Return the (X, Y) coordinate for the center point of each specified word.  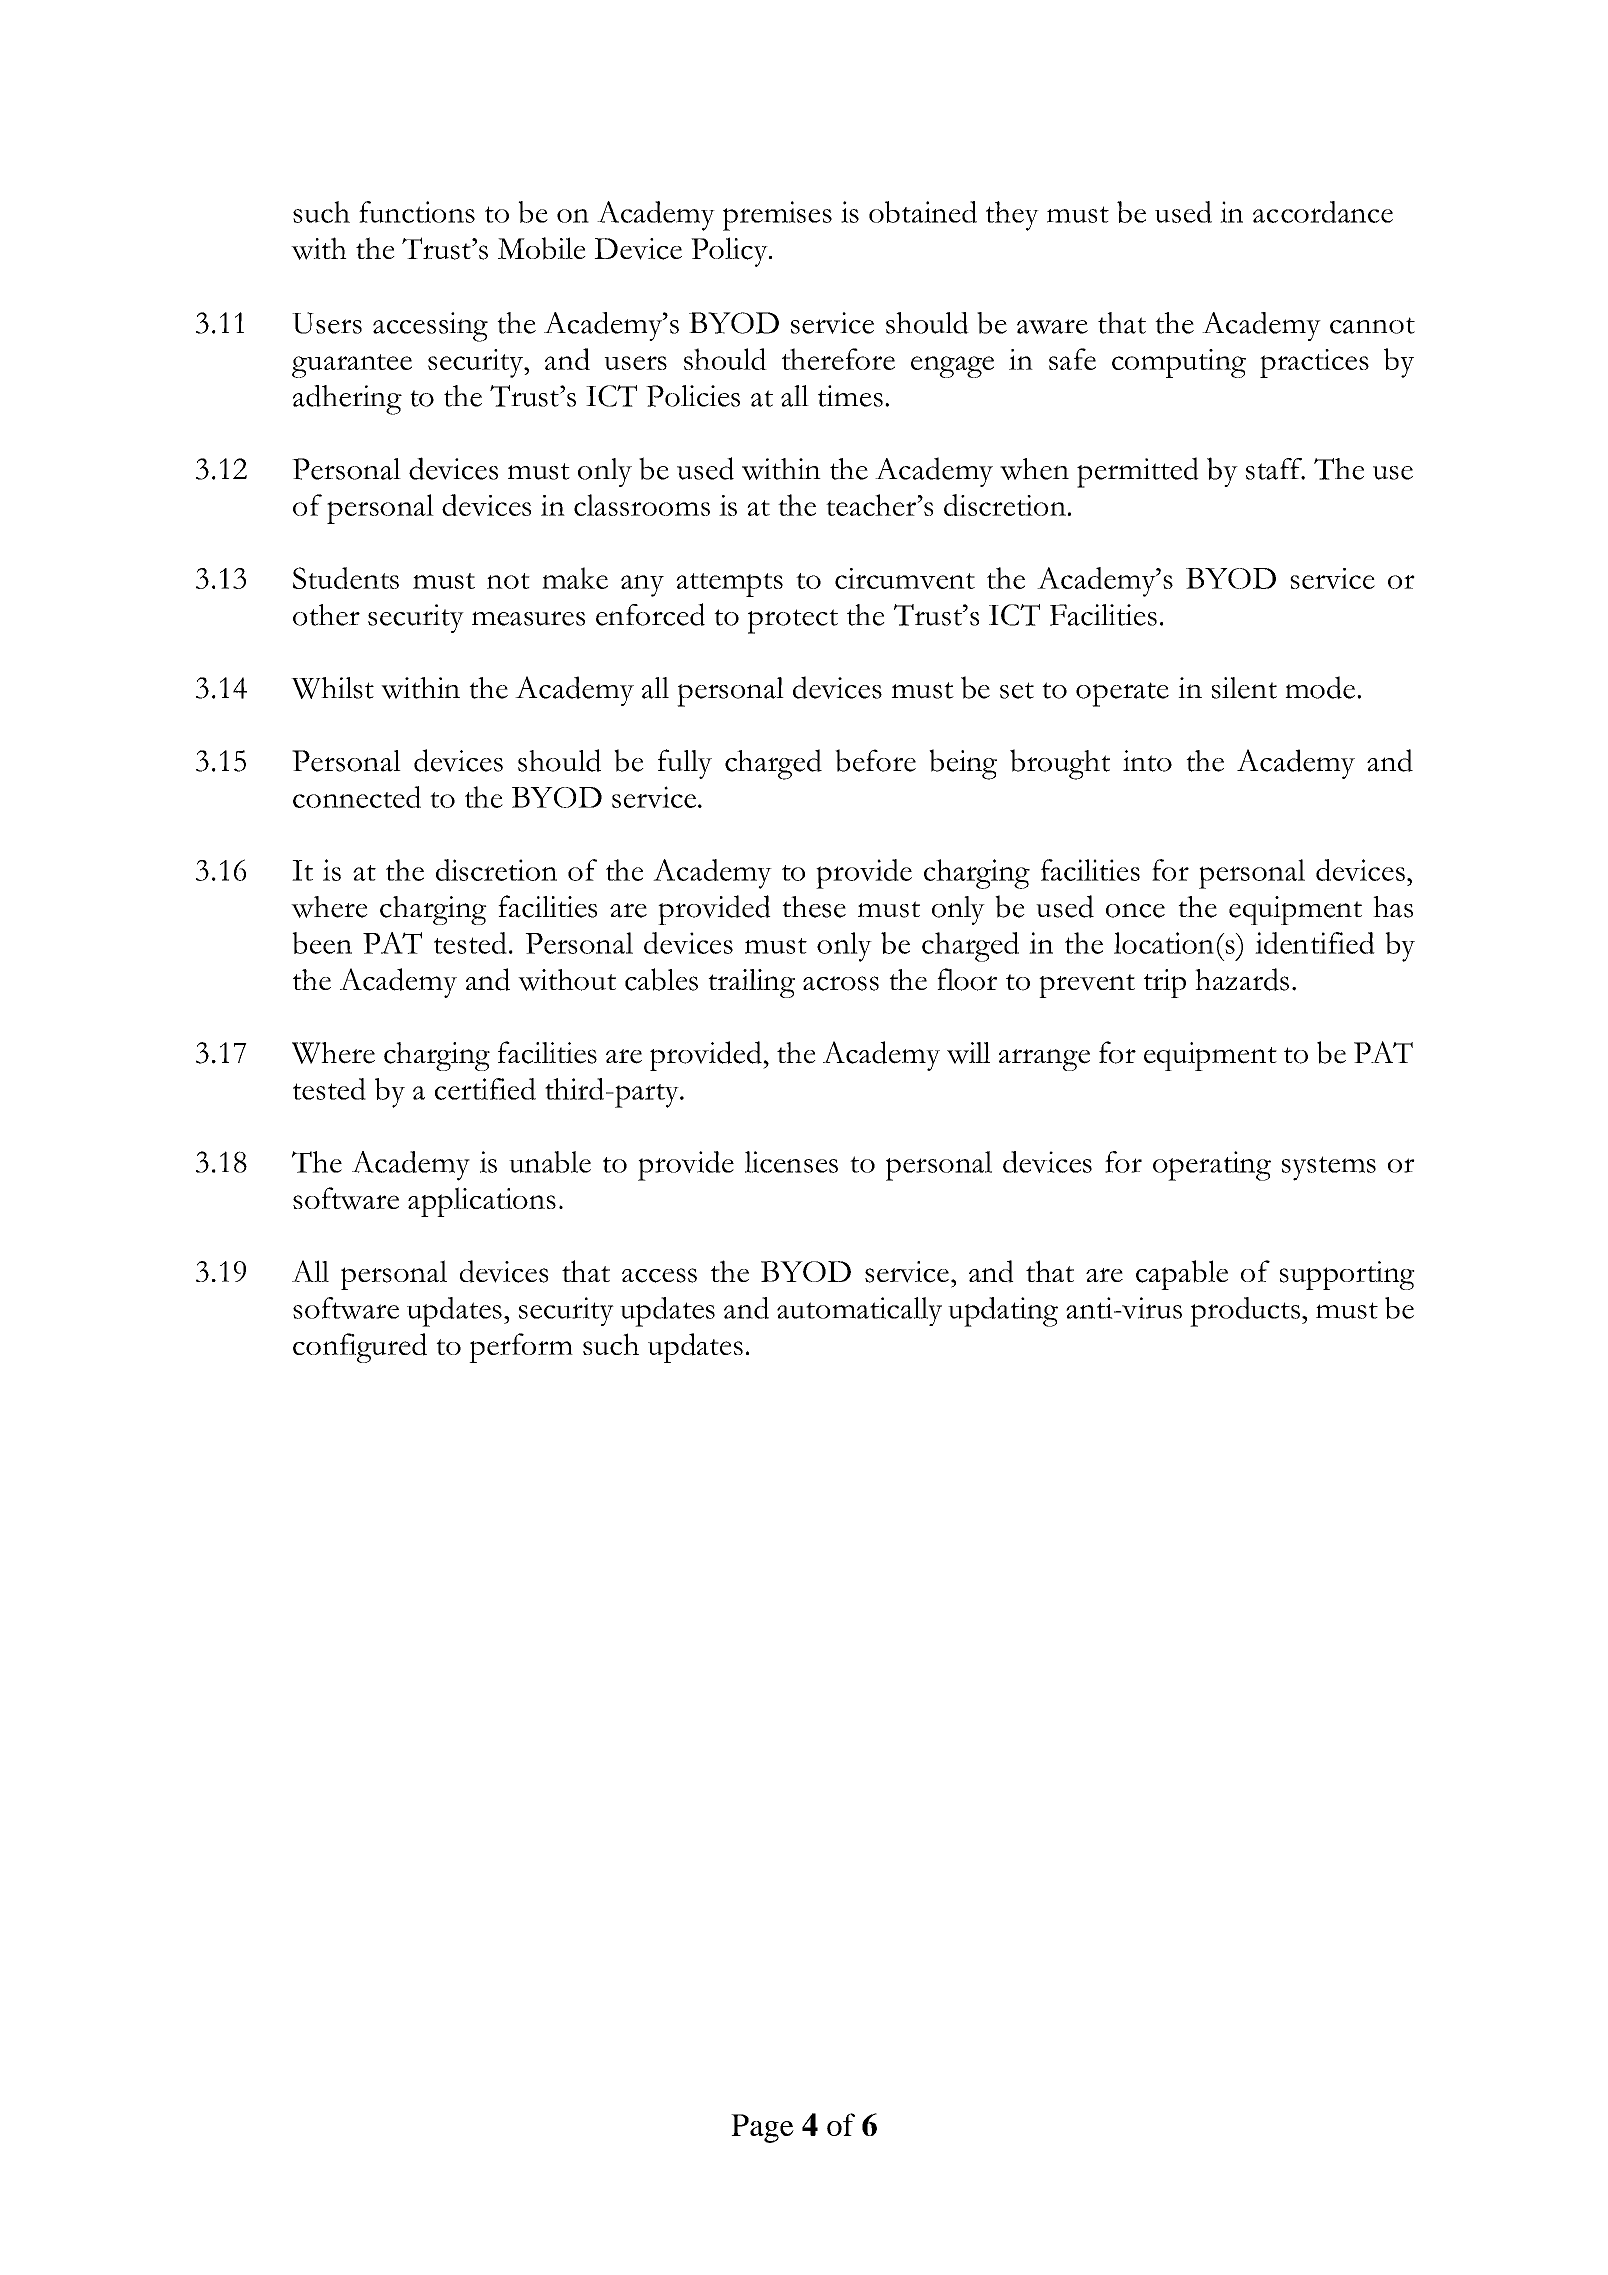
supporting (1347, 1275)
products (1245, 1312)
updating (1003, 1312)
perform (521, 1348)
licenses (791, 1162)
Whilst (332, 688)
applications (482, 1202)
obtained (923, 212)
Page (762, 2128)
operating (1212, 1166)
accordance (1323, 212)
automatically (859, 1311)
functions (417, 212)
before (875, 760)
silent (1244, 688)
